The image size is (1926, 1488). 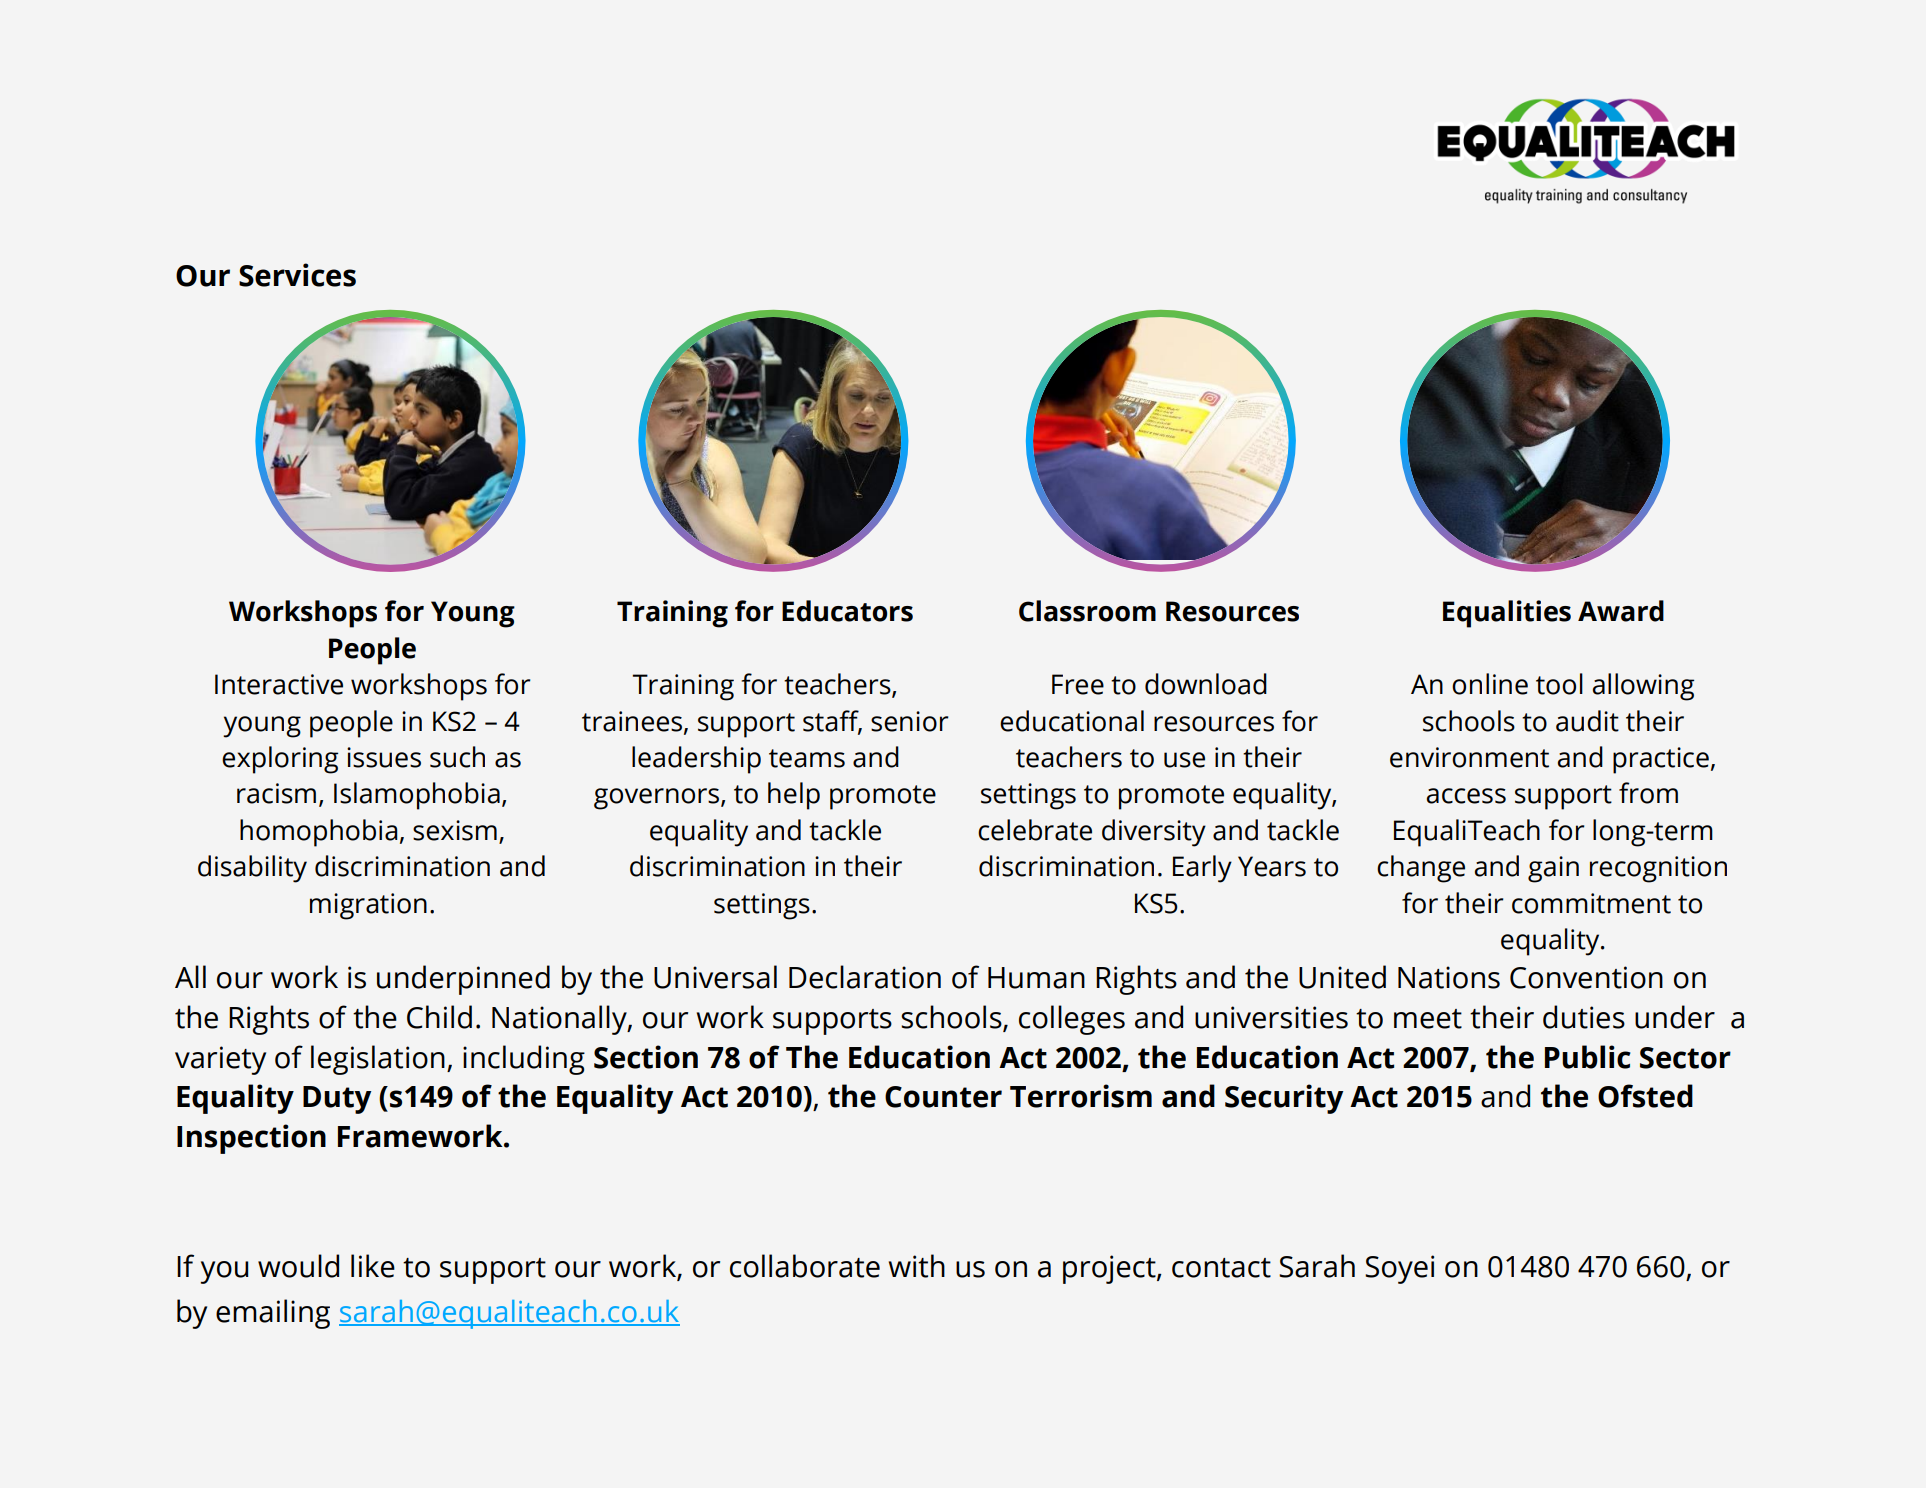 I want to click on Services, so click(x=297, y=275).
